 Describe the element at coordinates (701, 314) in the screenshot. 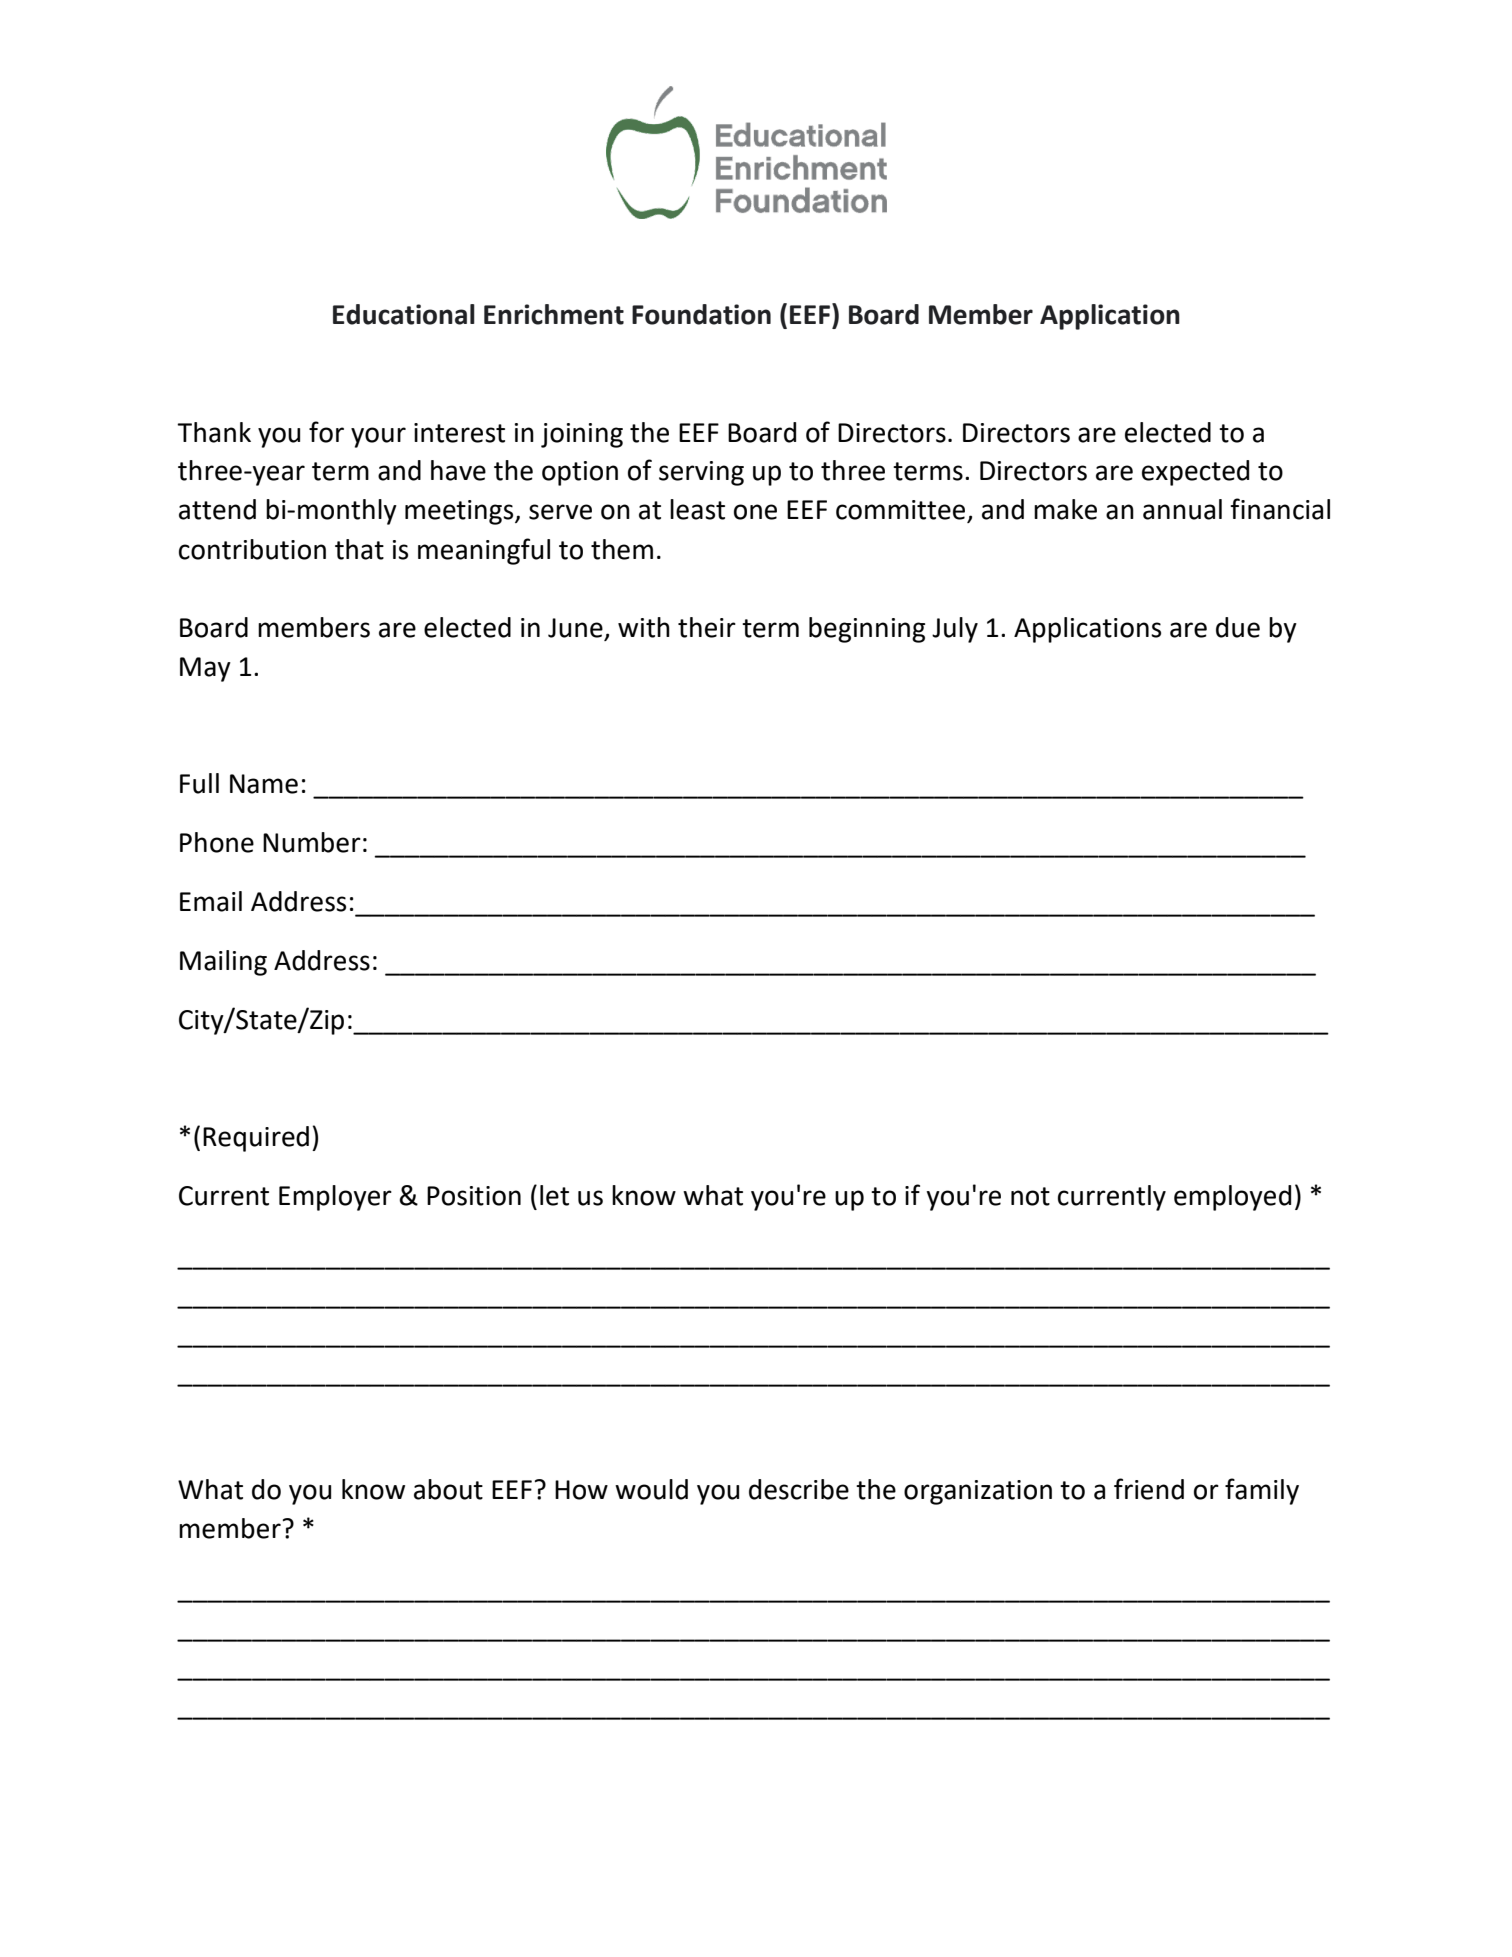

I see `Foundation` at that location.
